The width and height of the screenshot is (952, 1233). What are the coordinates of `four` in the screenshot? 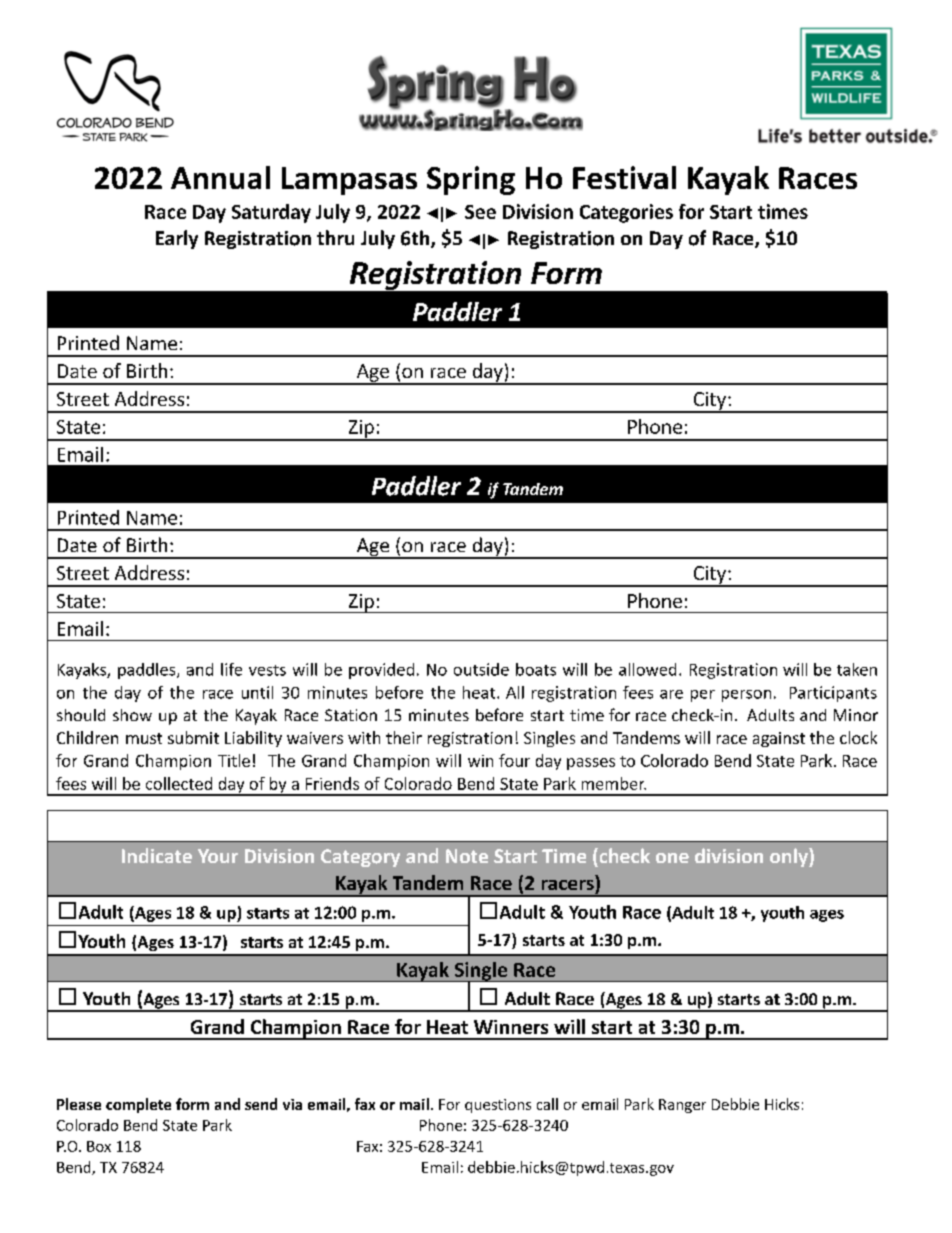 It's located at (514, 760).
